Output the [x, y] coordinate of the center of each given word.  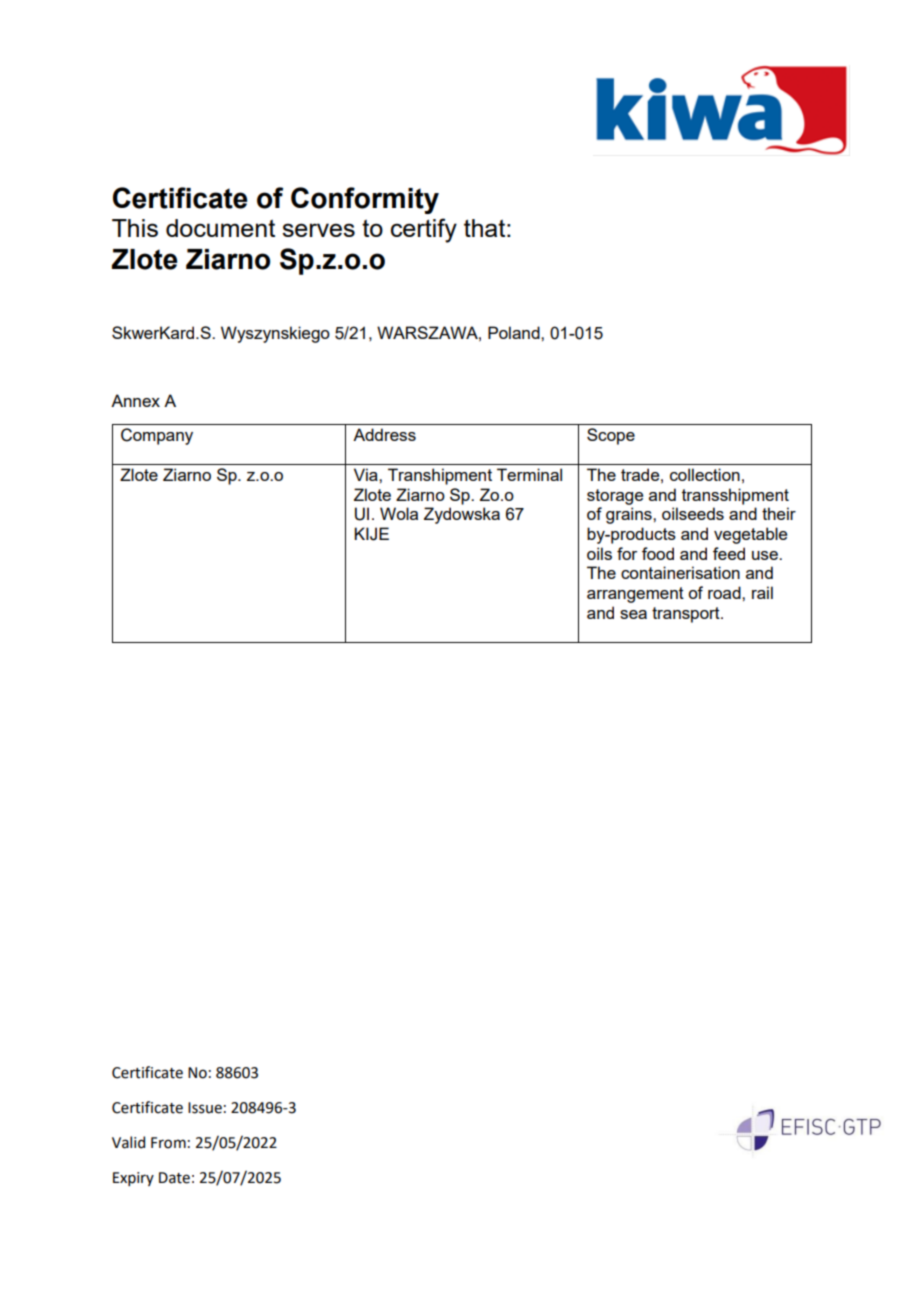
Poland [515, 332]
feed [729, 553]
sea [633, 614]
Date [174, 1178]
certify [424, 230]
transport [687, 615]
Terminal [529, 474]
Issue [205, 1108]
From [168, 1143]
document [220, 228]
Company [157, 436]
